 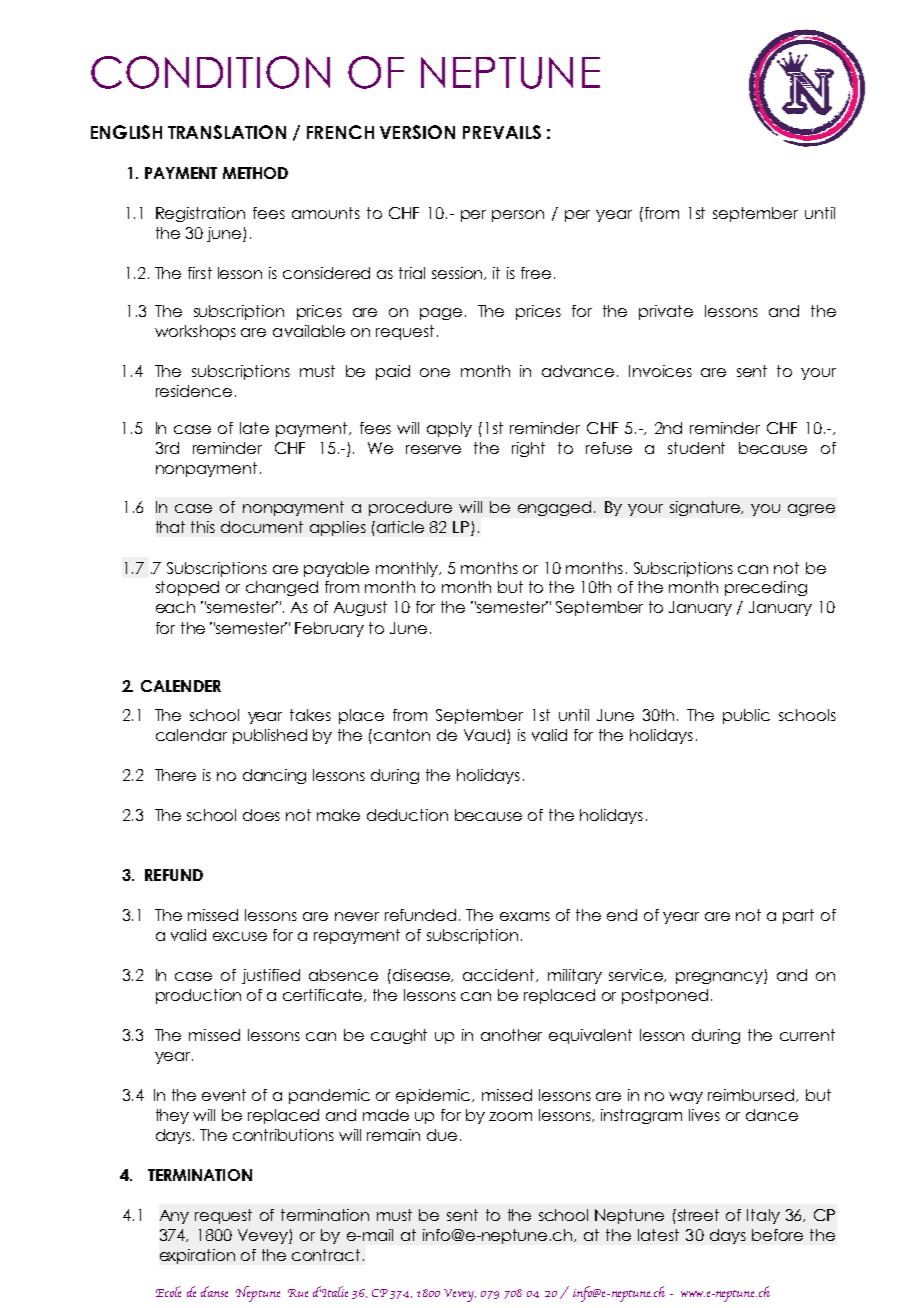 What do you see at coordinates (402, 735) in the page?
I see `canton` at bounding box center [402, 735].
